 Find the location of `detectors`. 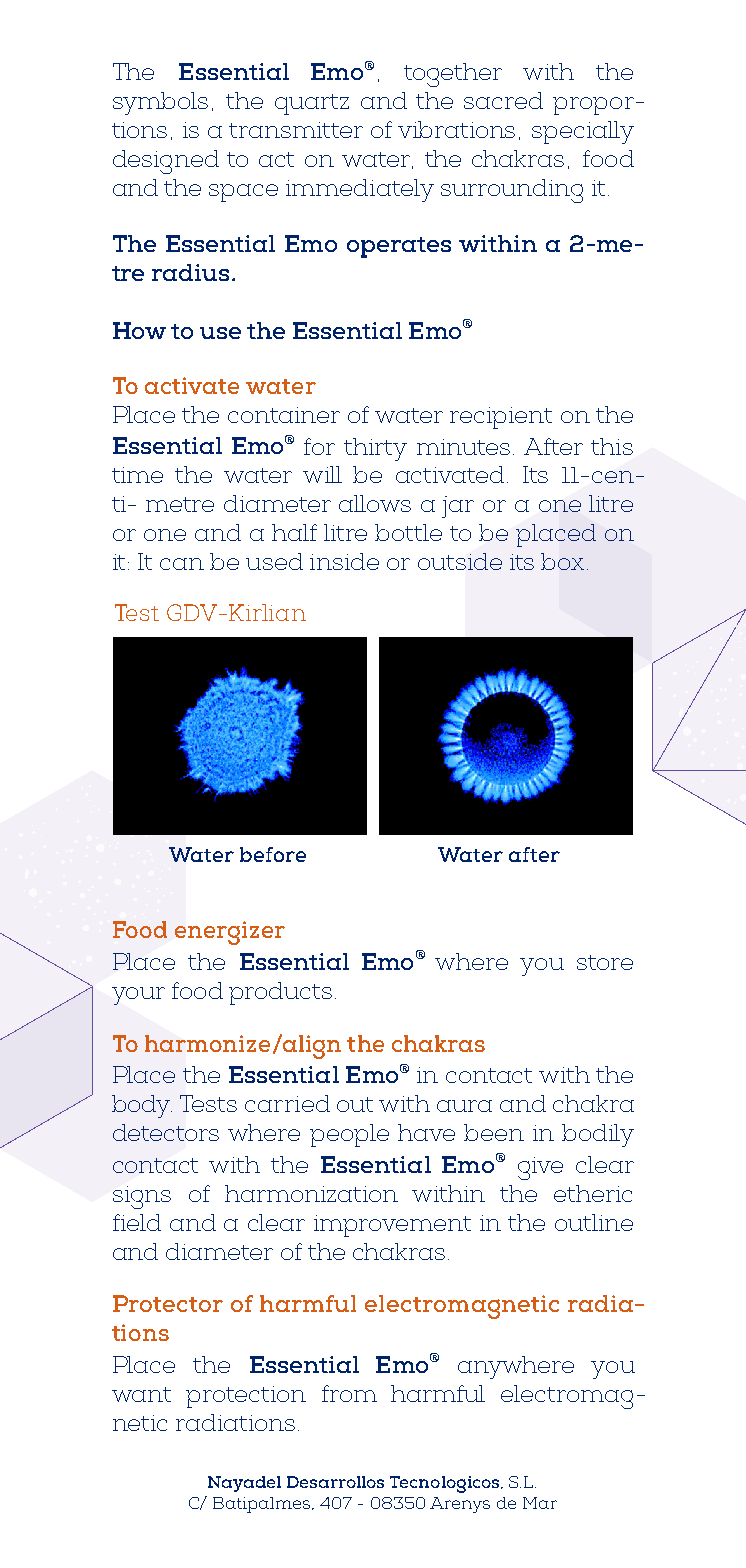

detectors is located at coordinates (166, 1132).
